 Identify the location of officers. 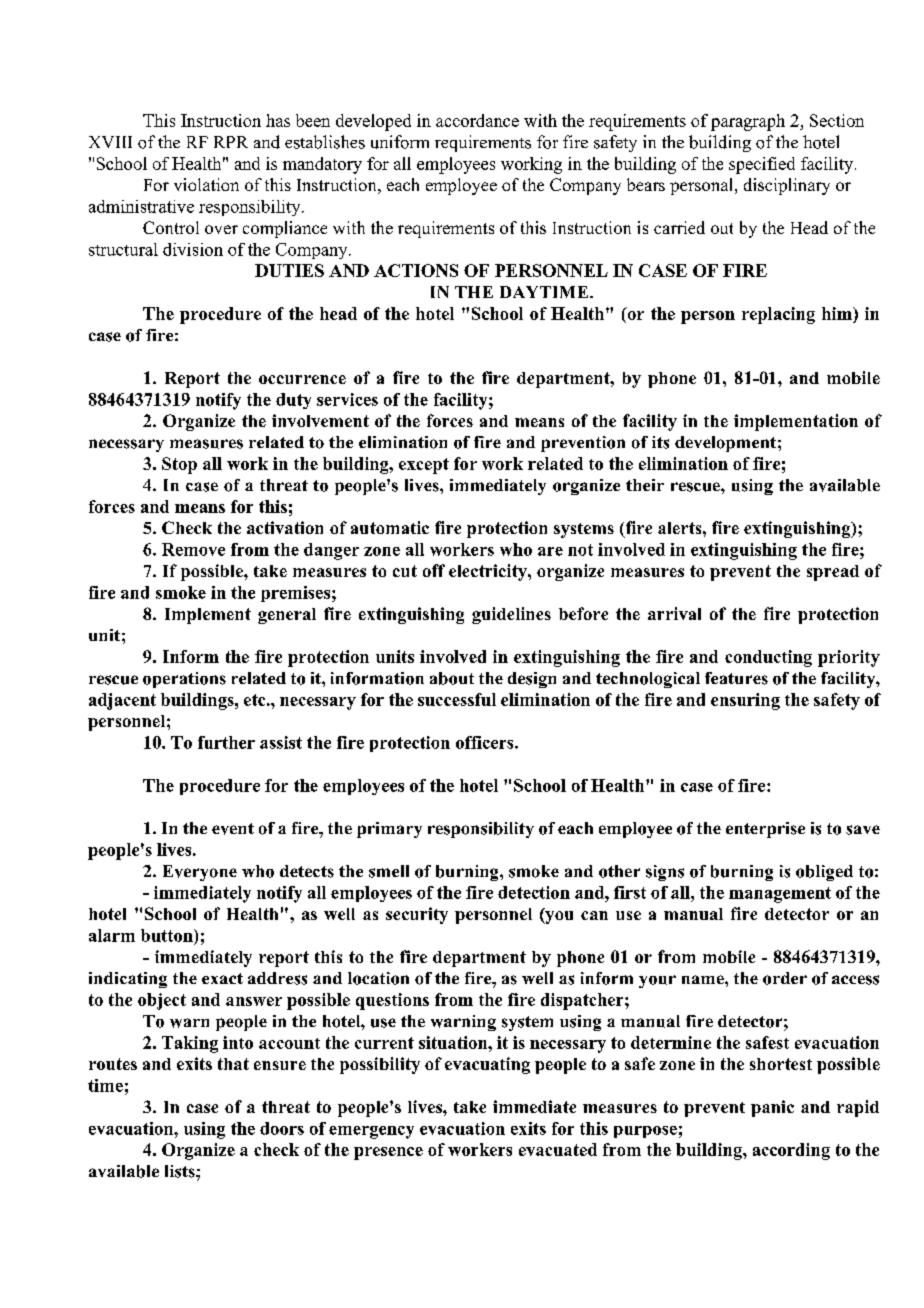
(486, 742).
